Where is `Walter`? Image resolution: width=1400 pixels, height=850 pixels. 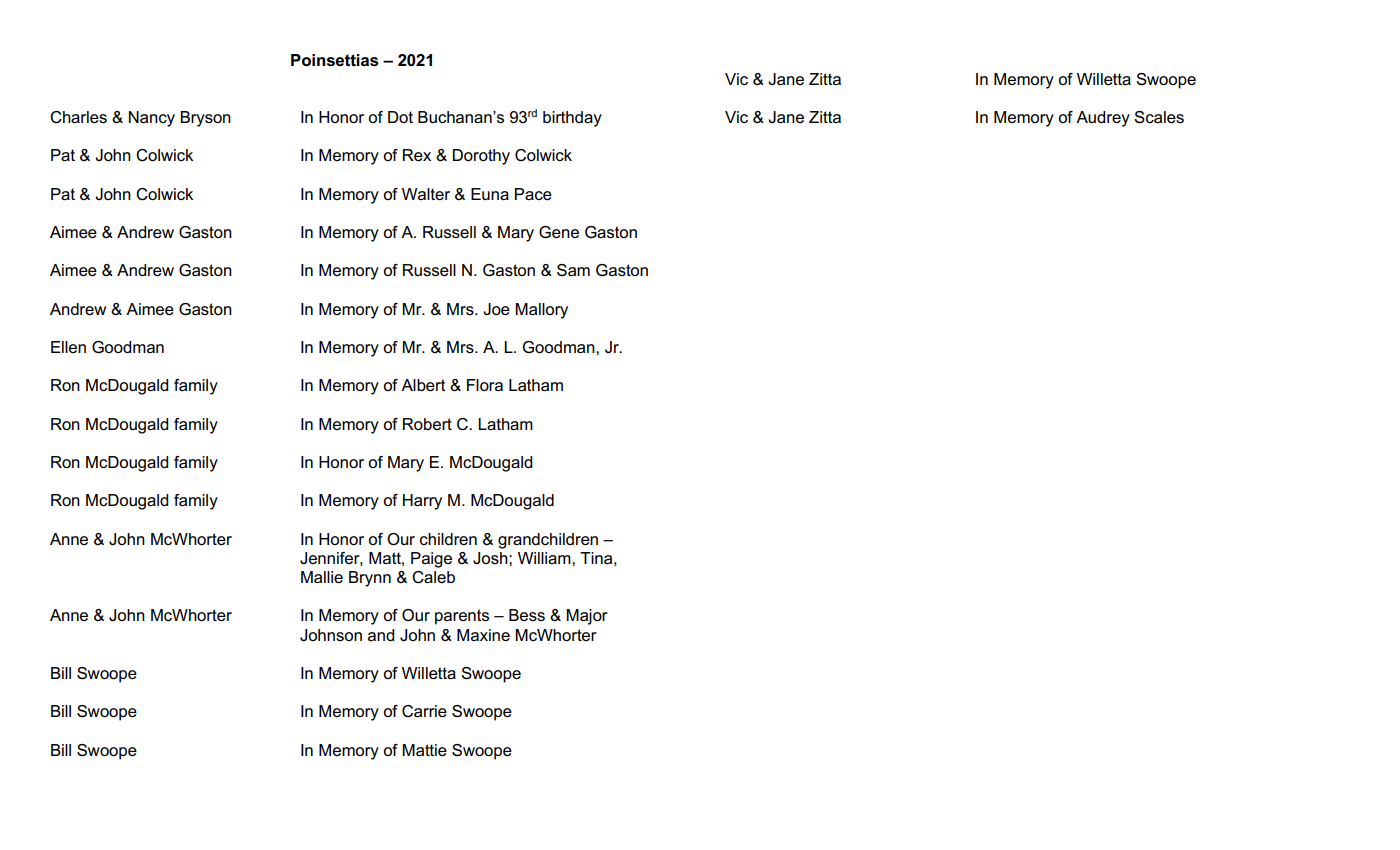 Walter is located at coordinates (426, 194).
